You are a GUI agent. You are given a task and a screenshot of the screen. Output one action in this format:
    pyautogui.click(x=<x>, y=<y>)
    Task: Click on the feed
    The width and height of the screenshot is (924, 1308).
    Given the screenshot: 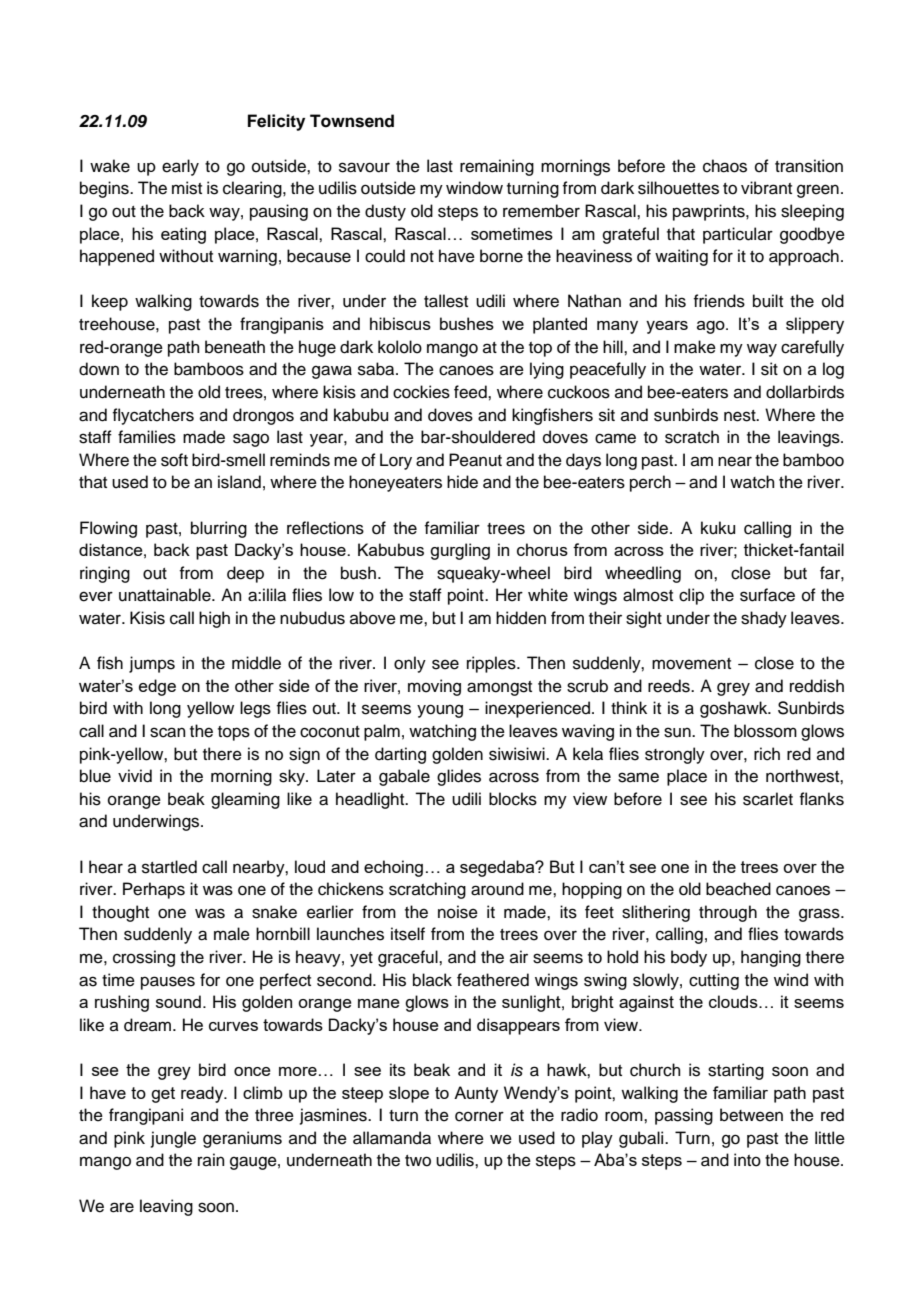 What is the action you would take?
    pyautogui.click(x=471, y=392)
